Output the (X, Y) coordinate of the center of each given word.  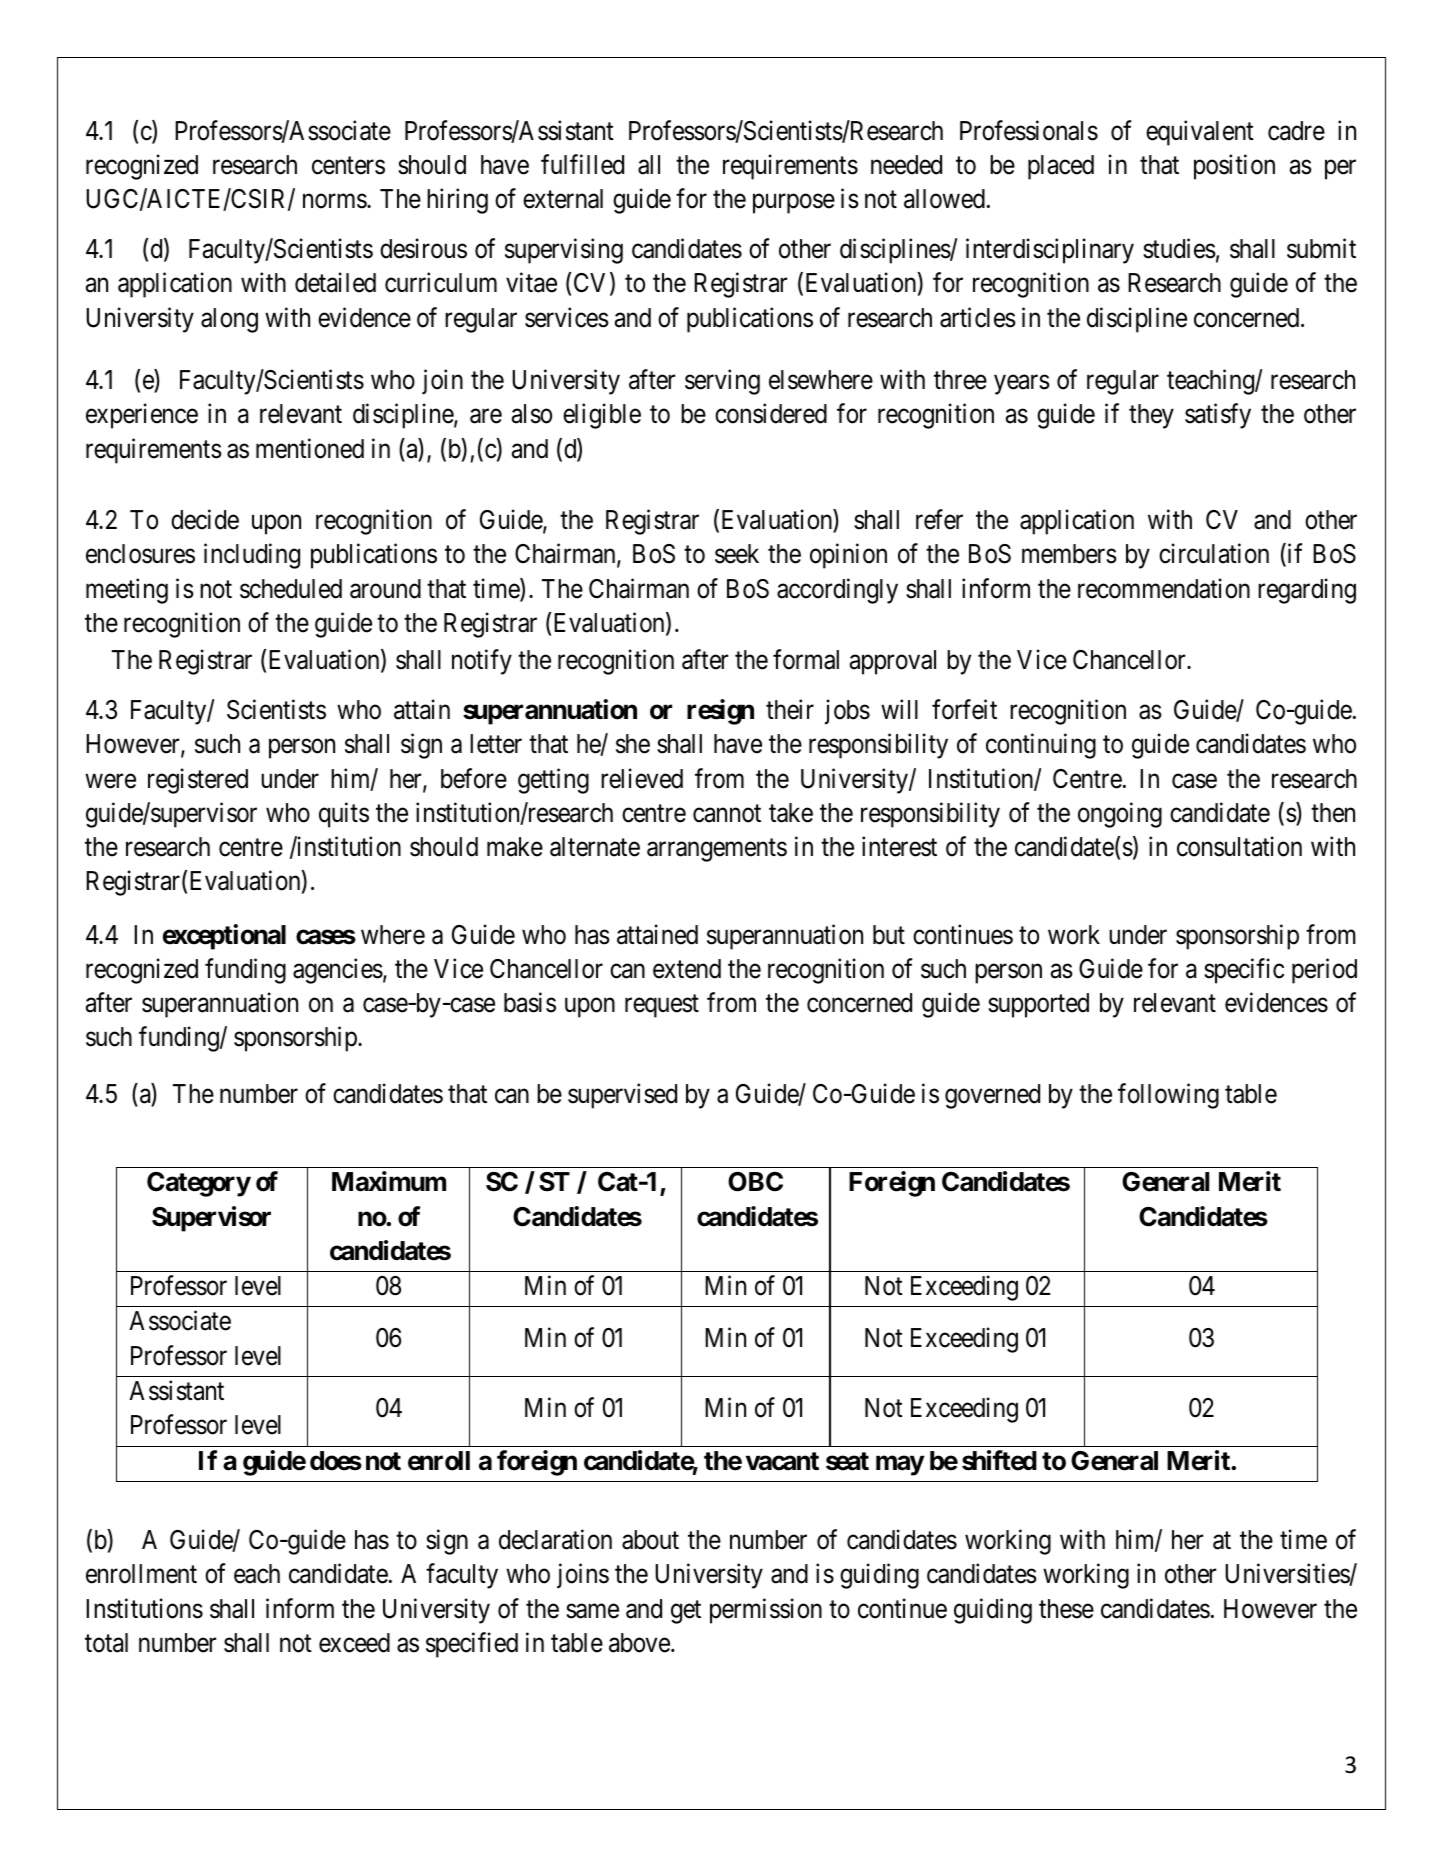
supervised (622, 1096)
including (252, 556)
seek (737, 554)
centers (348, 166)
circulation (1214, 554)
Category (199, 1184)
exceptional (224, 937)
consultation (1239, 847)
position (1234, 167)
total (106, 1643)
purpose (794, 204)
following (1168, 1096)
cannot (727, 814)
